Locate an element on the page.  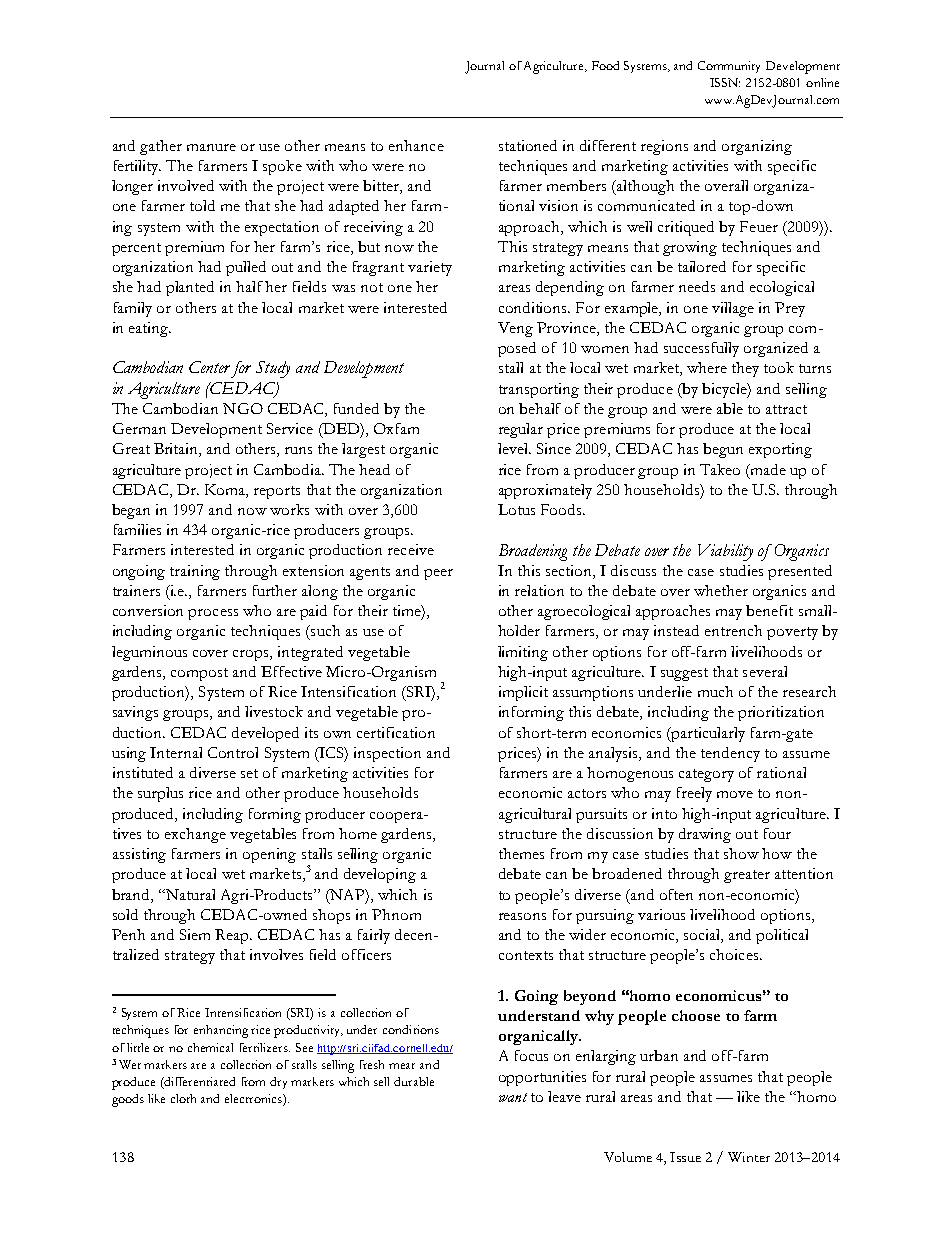
set is located at coordinates (249, 773).
